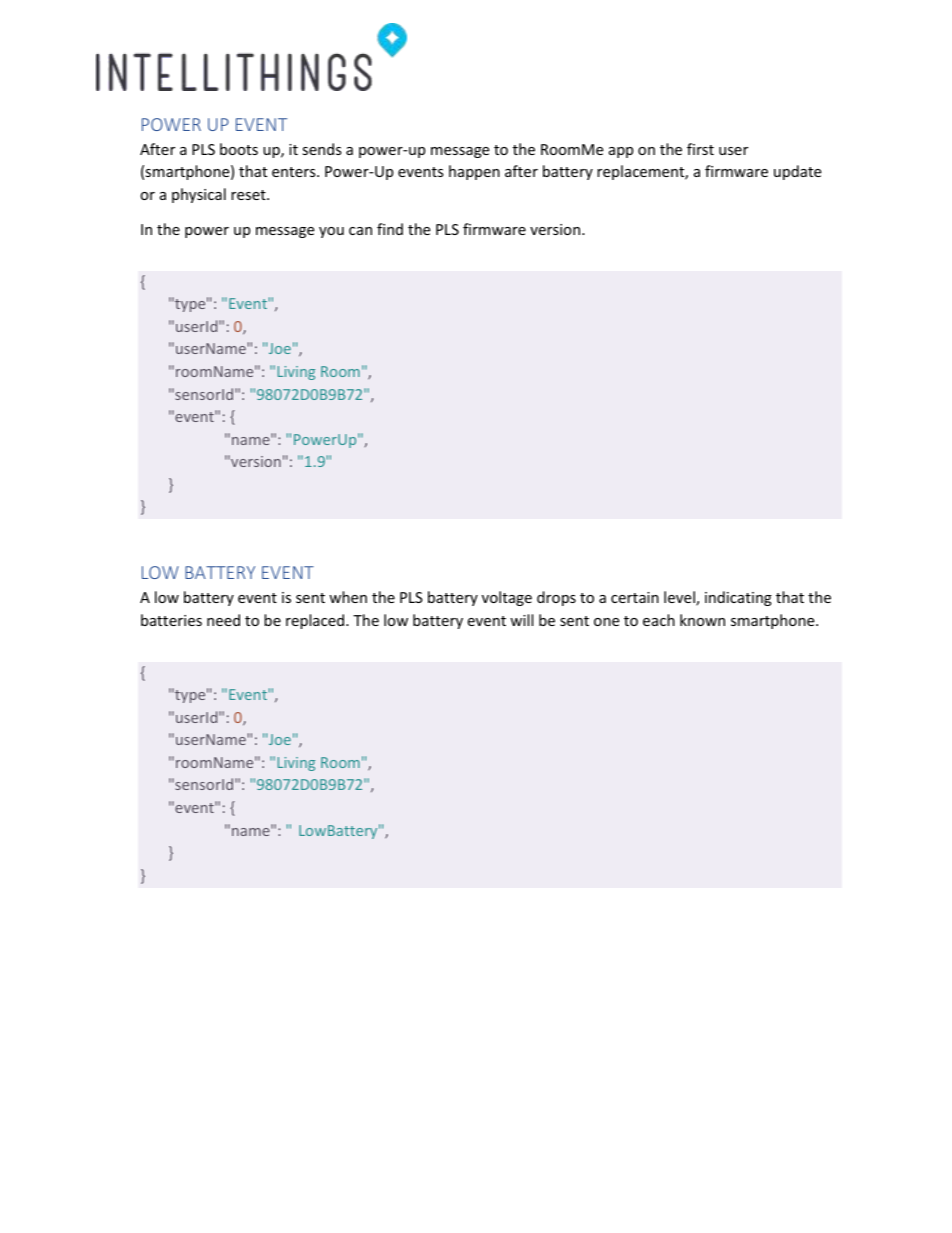 The width and height of the image is (952, 1233). What do you see at coordinates (360, 231) in the image?
I see `can` at bounding box center [360, 231].
